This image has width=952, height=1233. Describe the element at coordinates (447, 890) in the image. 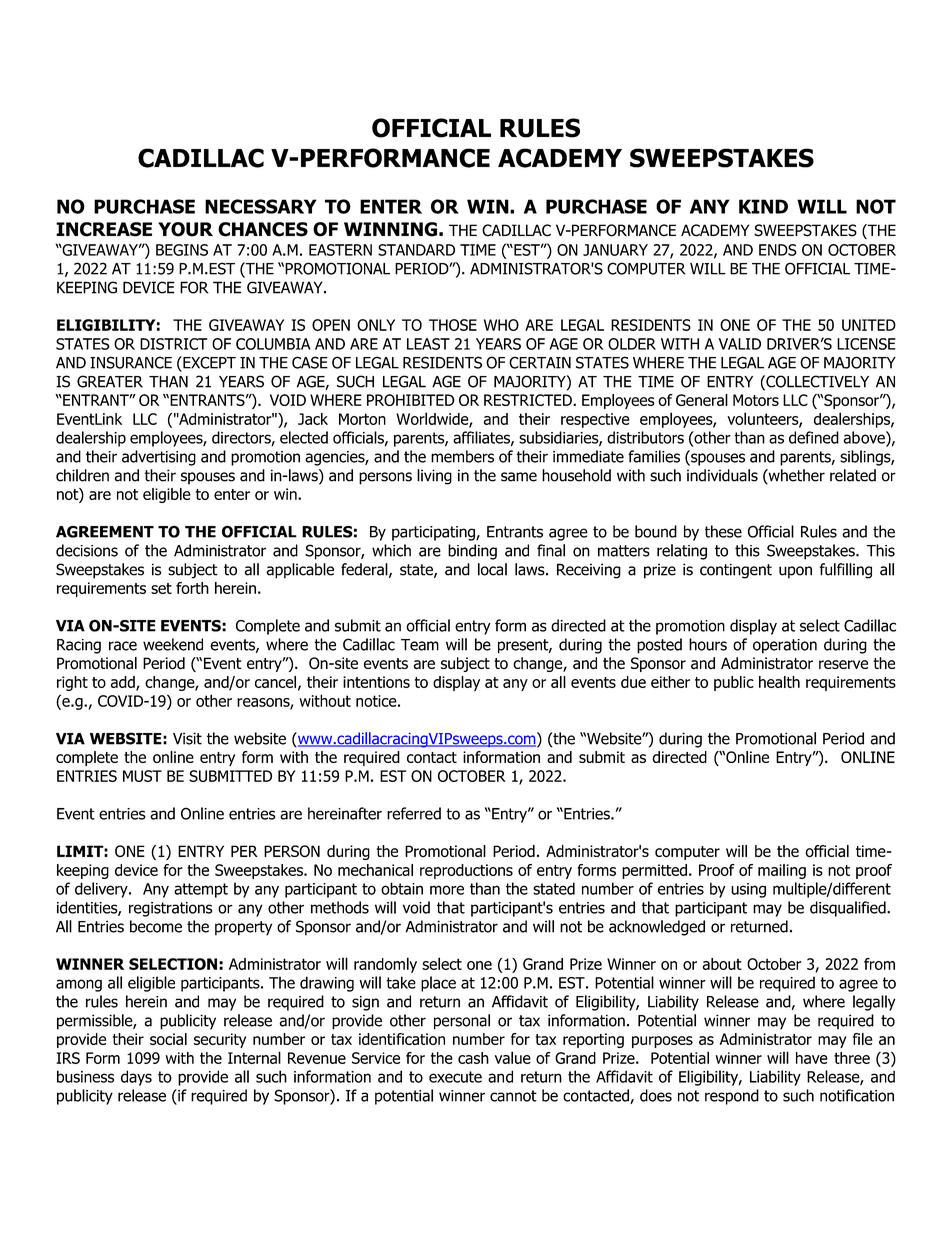

I see `more` at that location.
